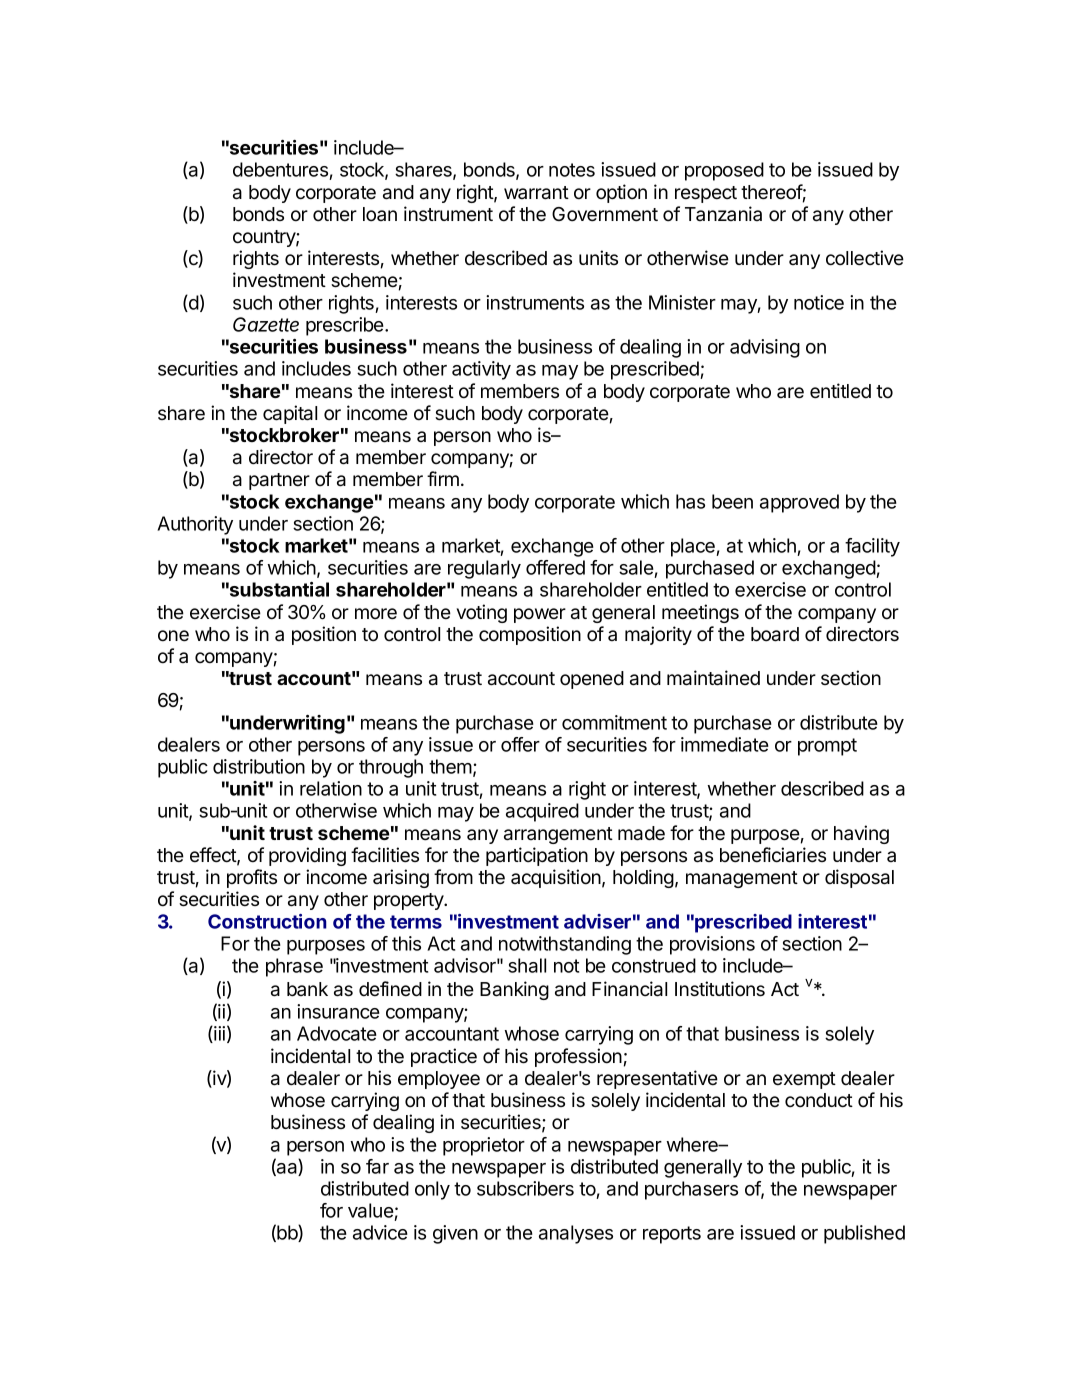 This image has width=1069, height=1384. What do you see at coordinates (371, 1212) in the image?
I see `value` at bounding box center [371, 1212].
